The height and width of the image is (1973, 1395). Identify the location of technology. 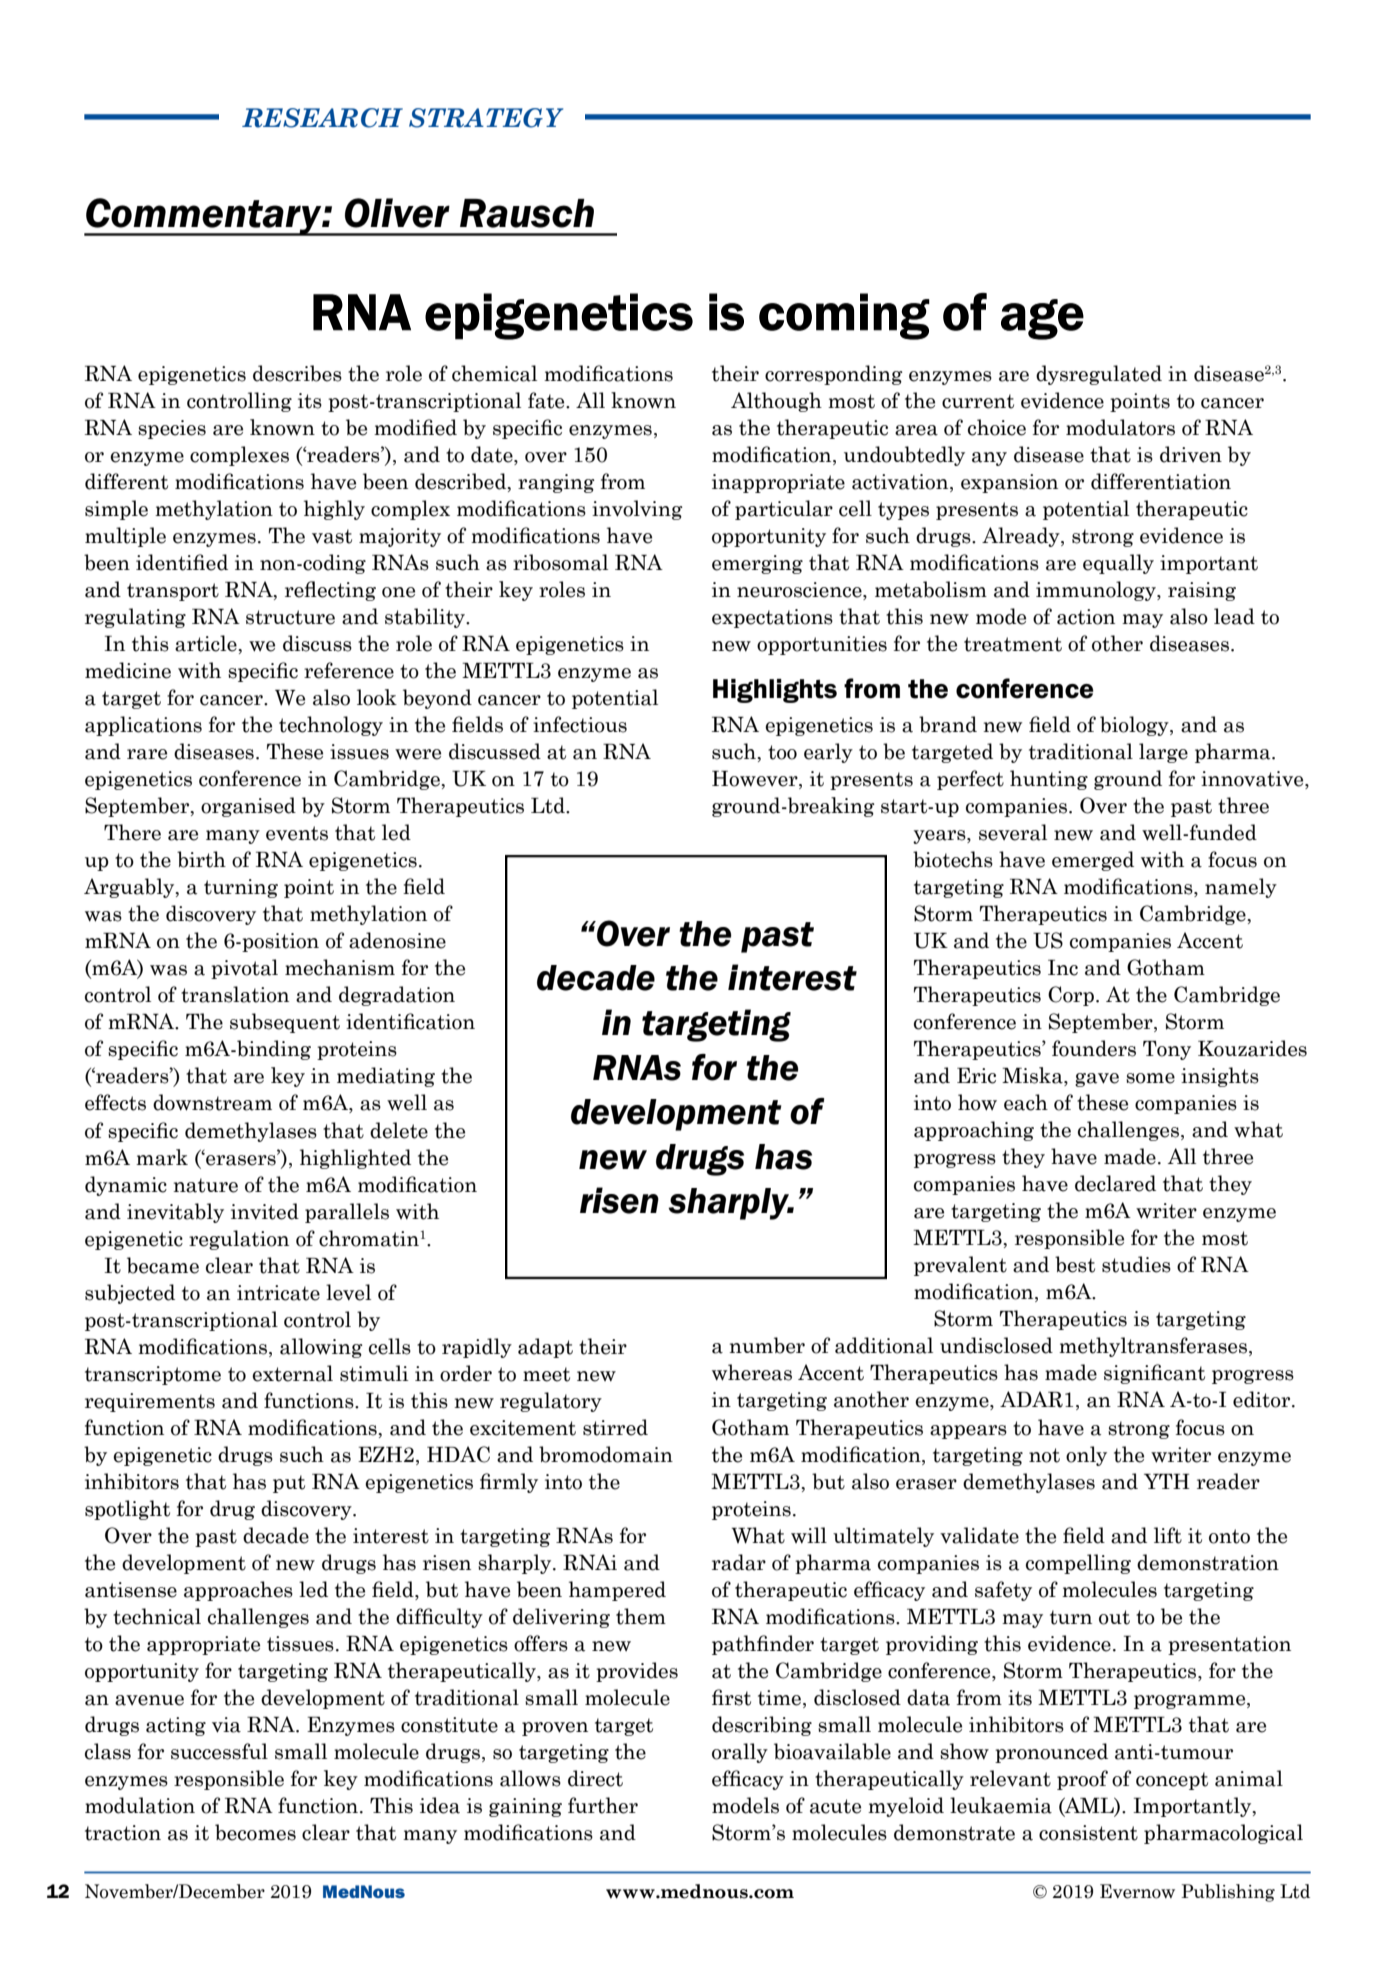
(331, 726).
